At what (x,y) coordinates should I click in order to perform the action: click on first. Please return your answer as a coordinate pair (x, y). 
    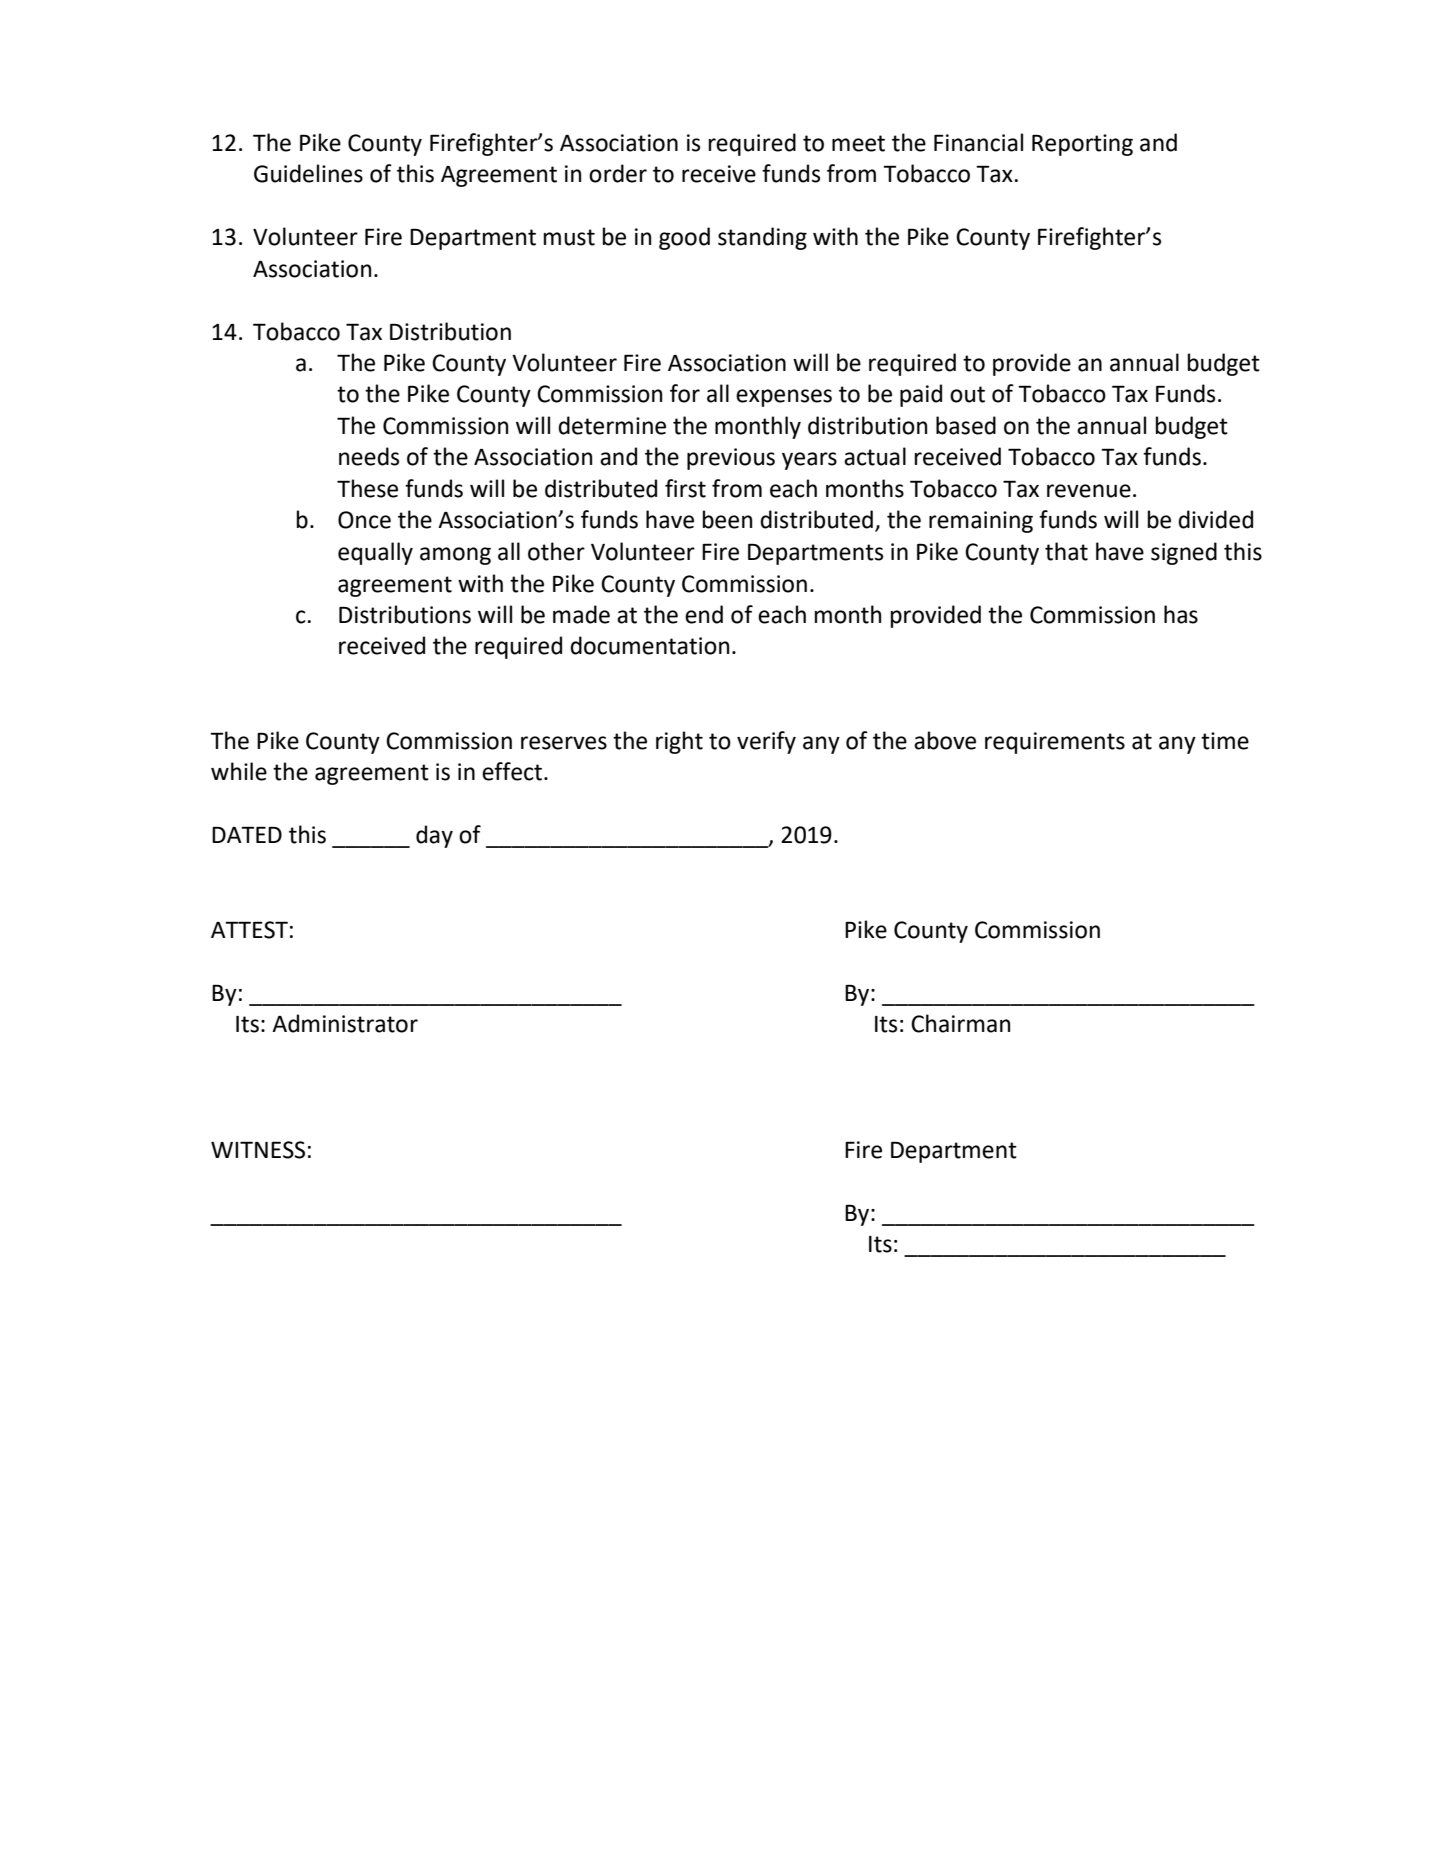
    Looking at the image, I should click on (685, 488).
